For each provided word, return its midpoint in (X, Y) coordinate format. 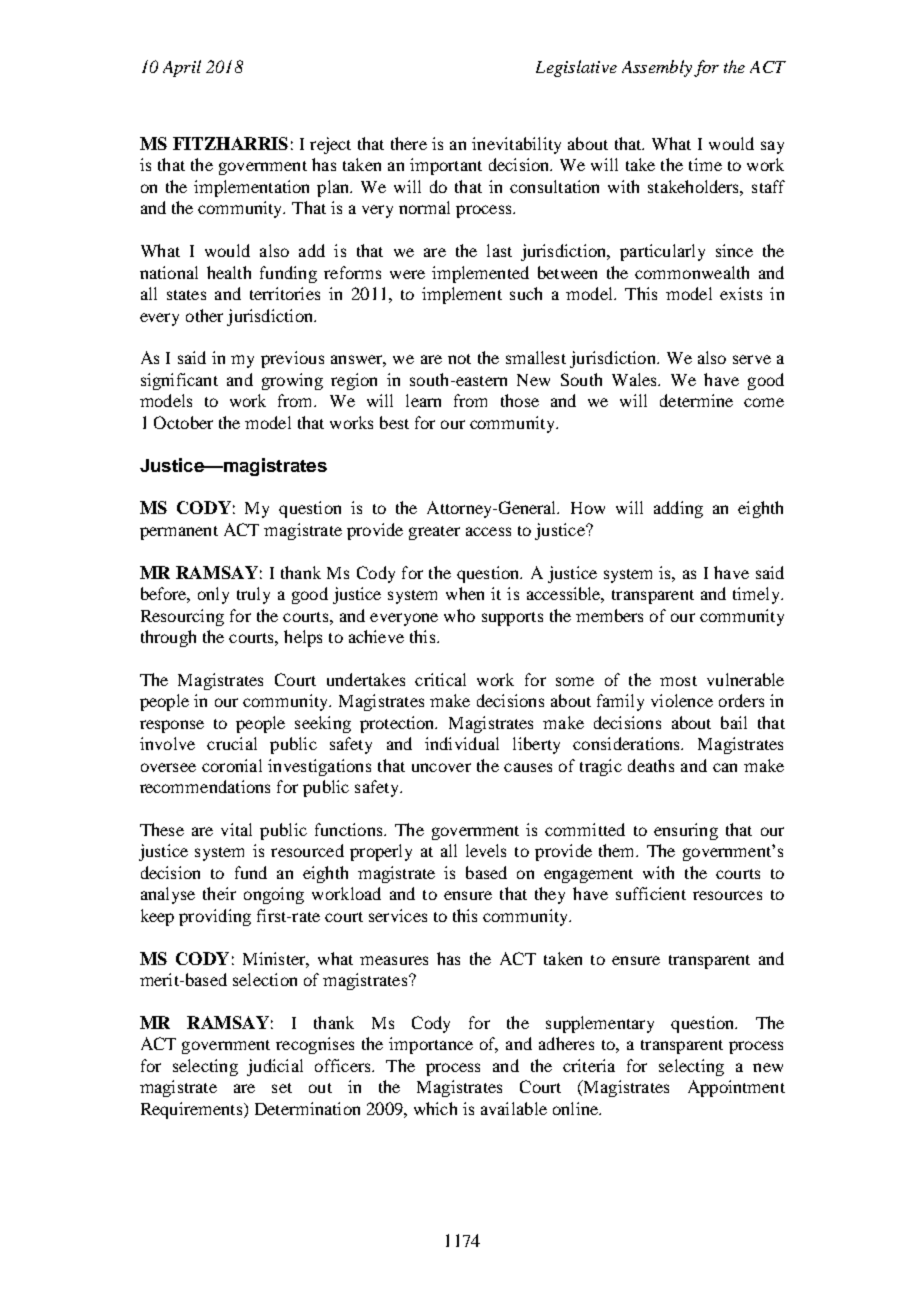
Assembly (657, 68)
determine (696, 400)
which (435, 1108)
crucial (232, 743)
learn (423, 400)
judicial (275, 1067)
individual (462, 743)
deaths (651, 765)
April (182, 68)
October (183, 422)
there (409, 143)
